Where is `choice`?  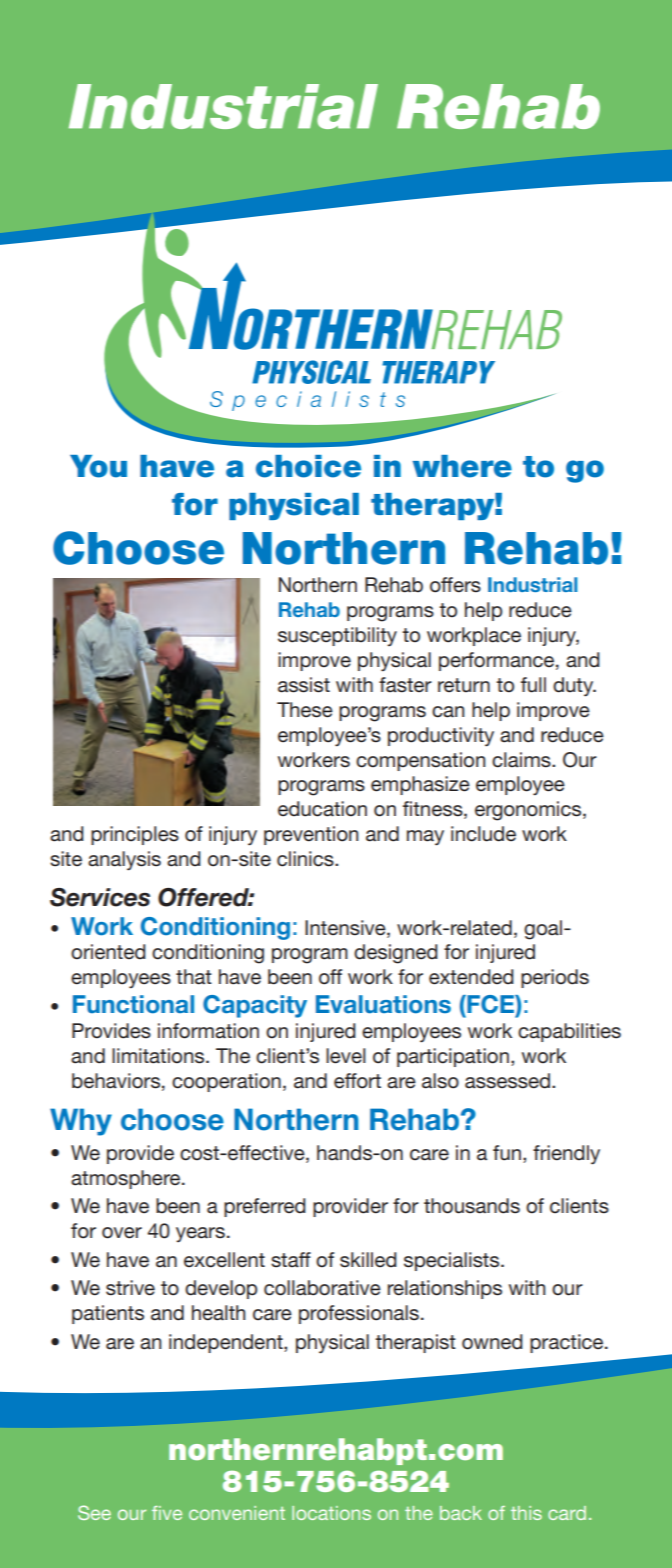 choice is located at coordinates (308, 466).
